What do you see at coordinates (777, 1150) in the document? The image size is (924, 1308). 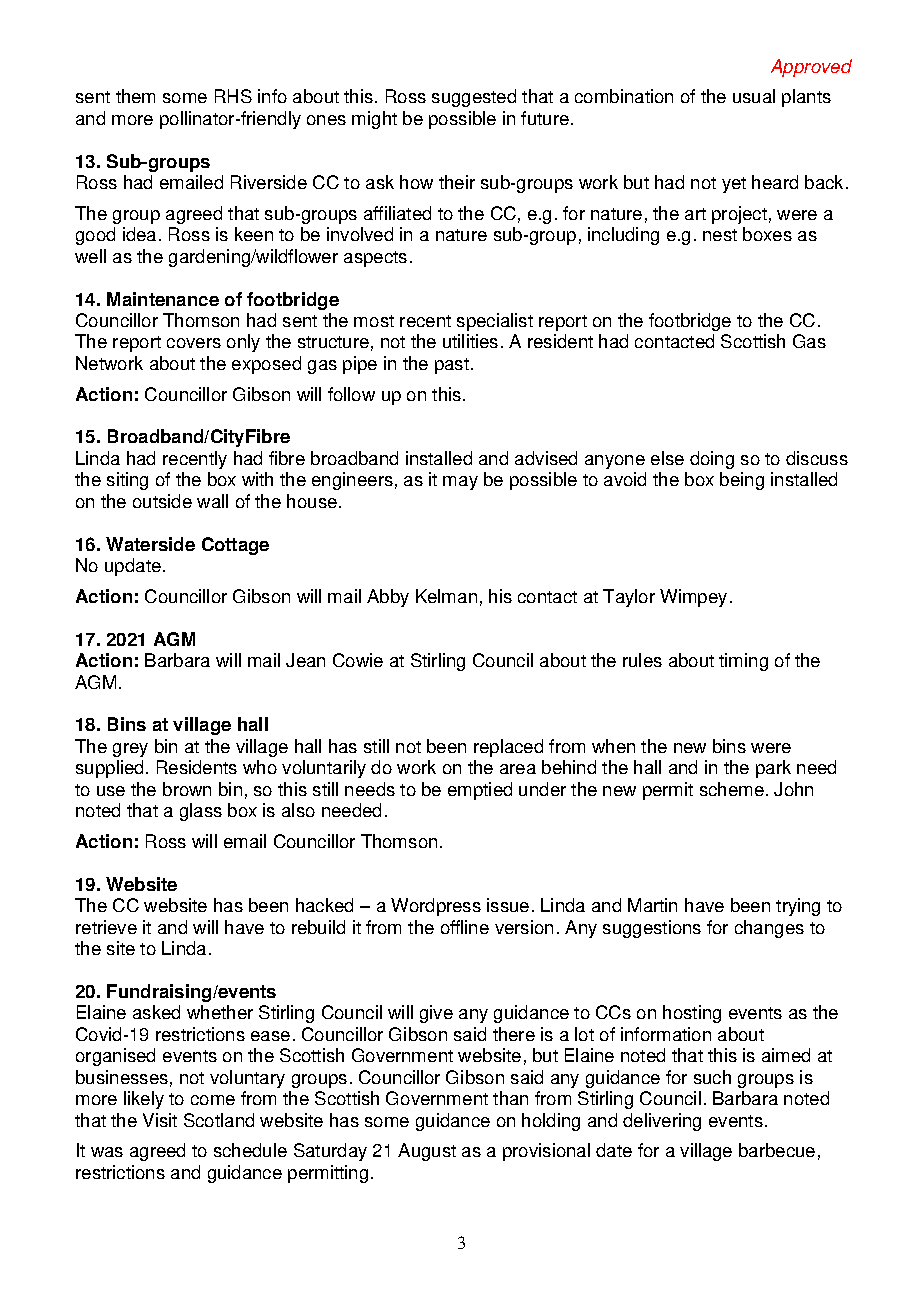 I see `barbecue` at bounding box center [777, 1150].
